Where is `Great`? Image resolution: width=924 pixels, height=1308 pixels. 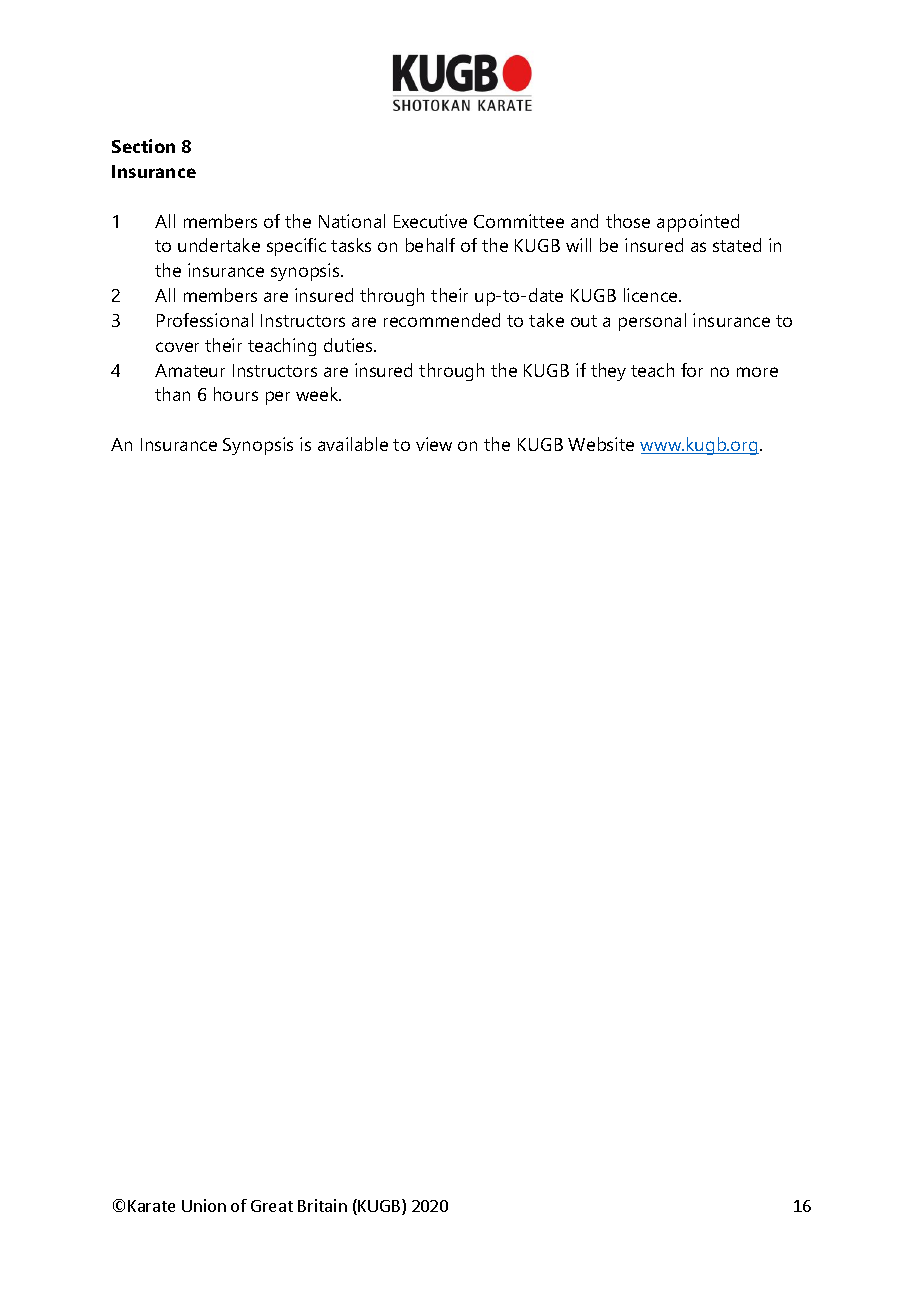
Great is located at coordinates (272, 1206).
